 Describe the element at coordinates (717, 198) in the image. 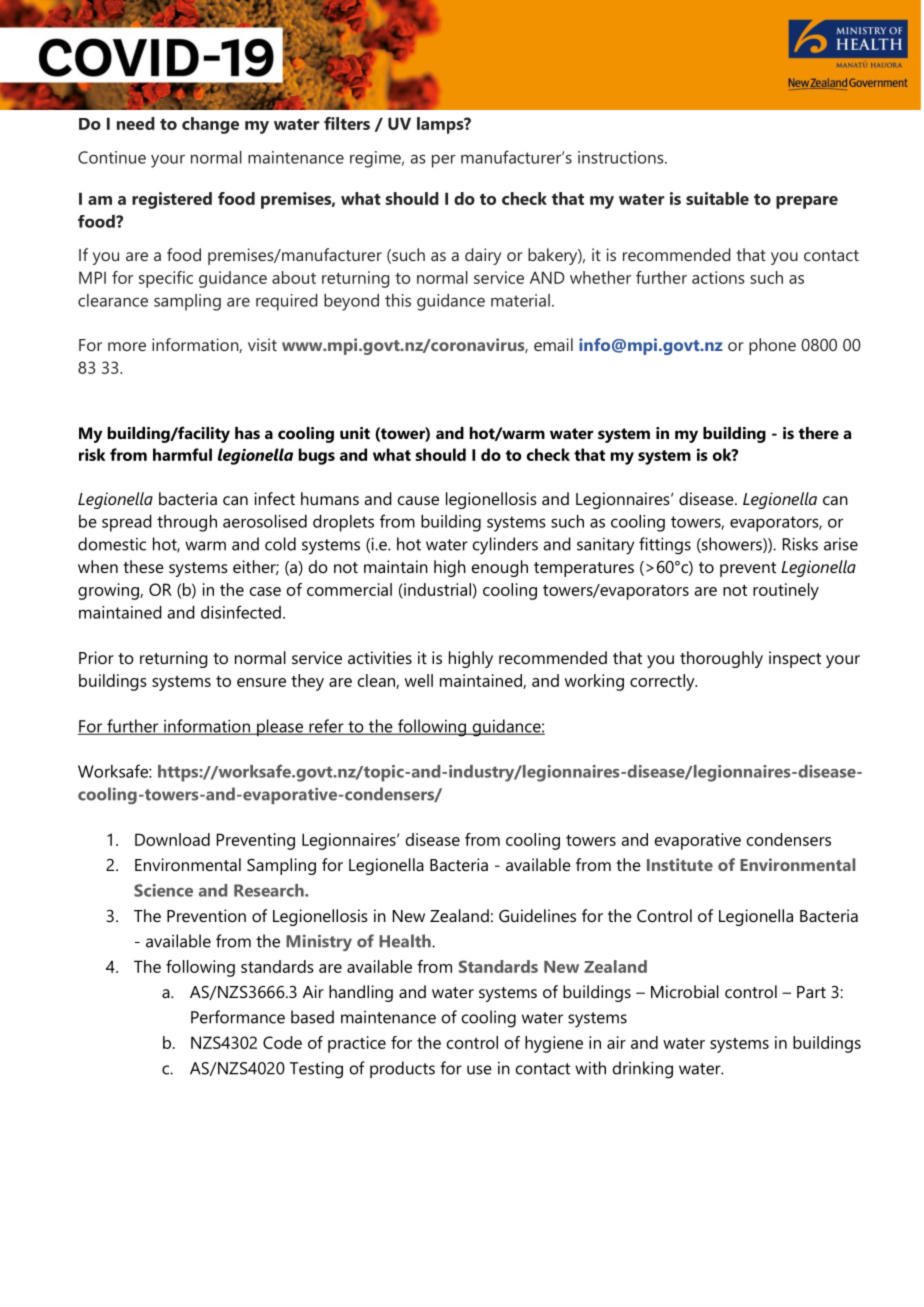

I see `suitable` at that location.
